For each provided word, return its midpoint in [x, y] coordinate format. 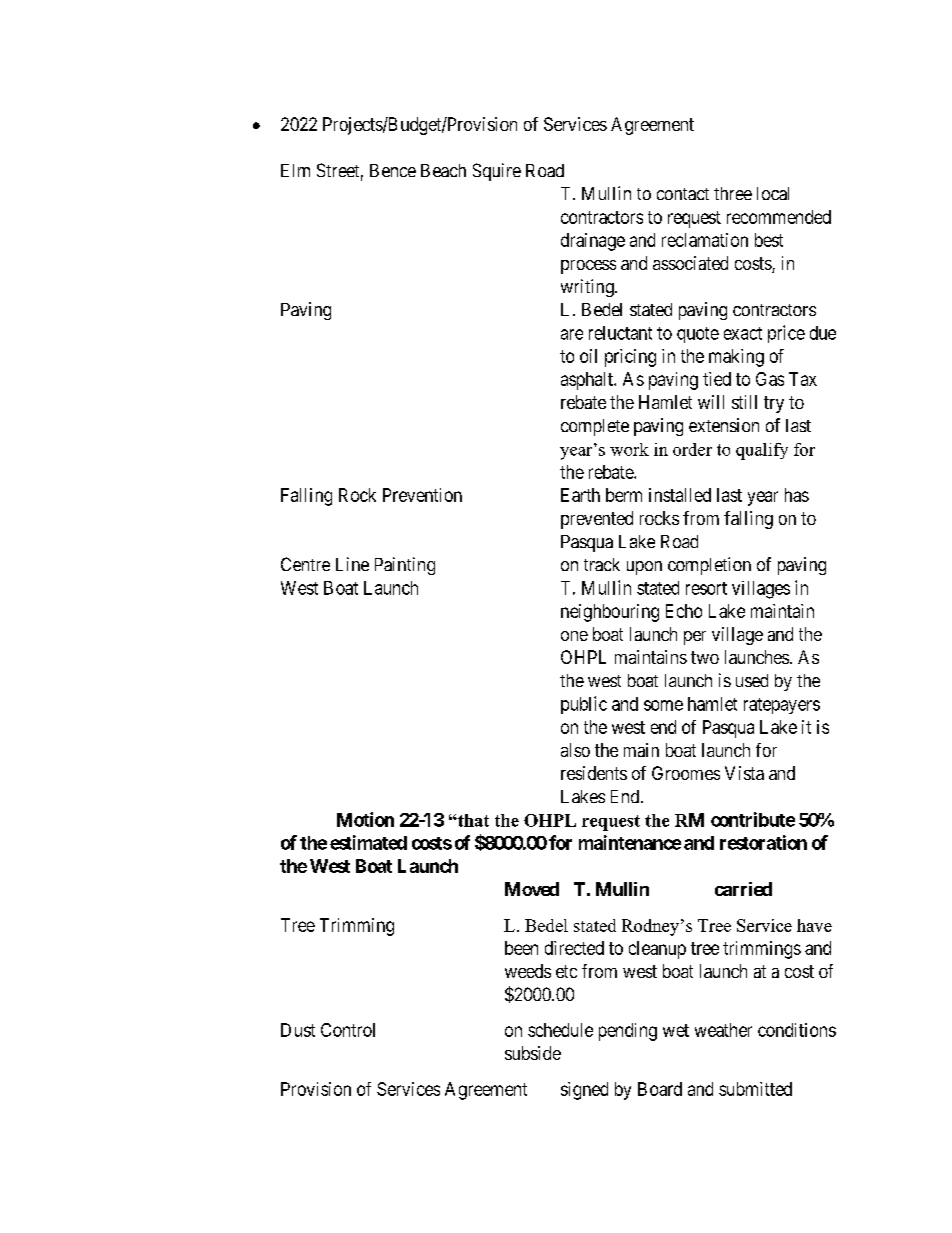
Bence [393, 170]
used [752, 680]
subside [533, 1053]
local [773, 193]
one [574, 636]
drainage [593, 242]
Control [348, 1030]
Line [352, 564]
